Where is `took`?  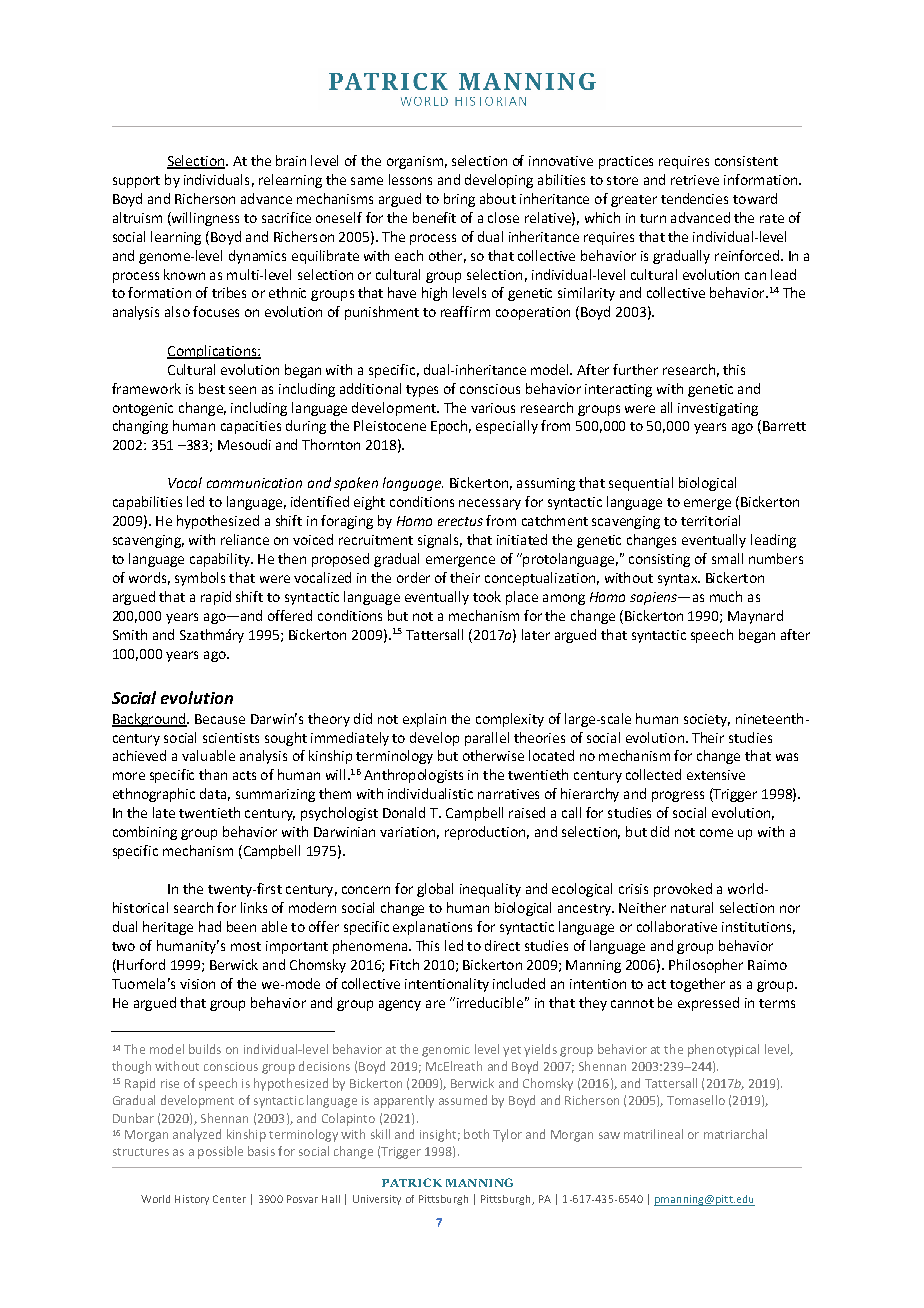 took is located at coordinates (487, 596).
